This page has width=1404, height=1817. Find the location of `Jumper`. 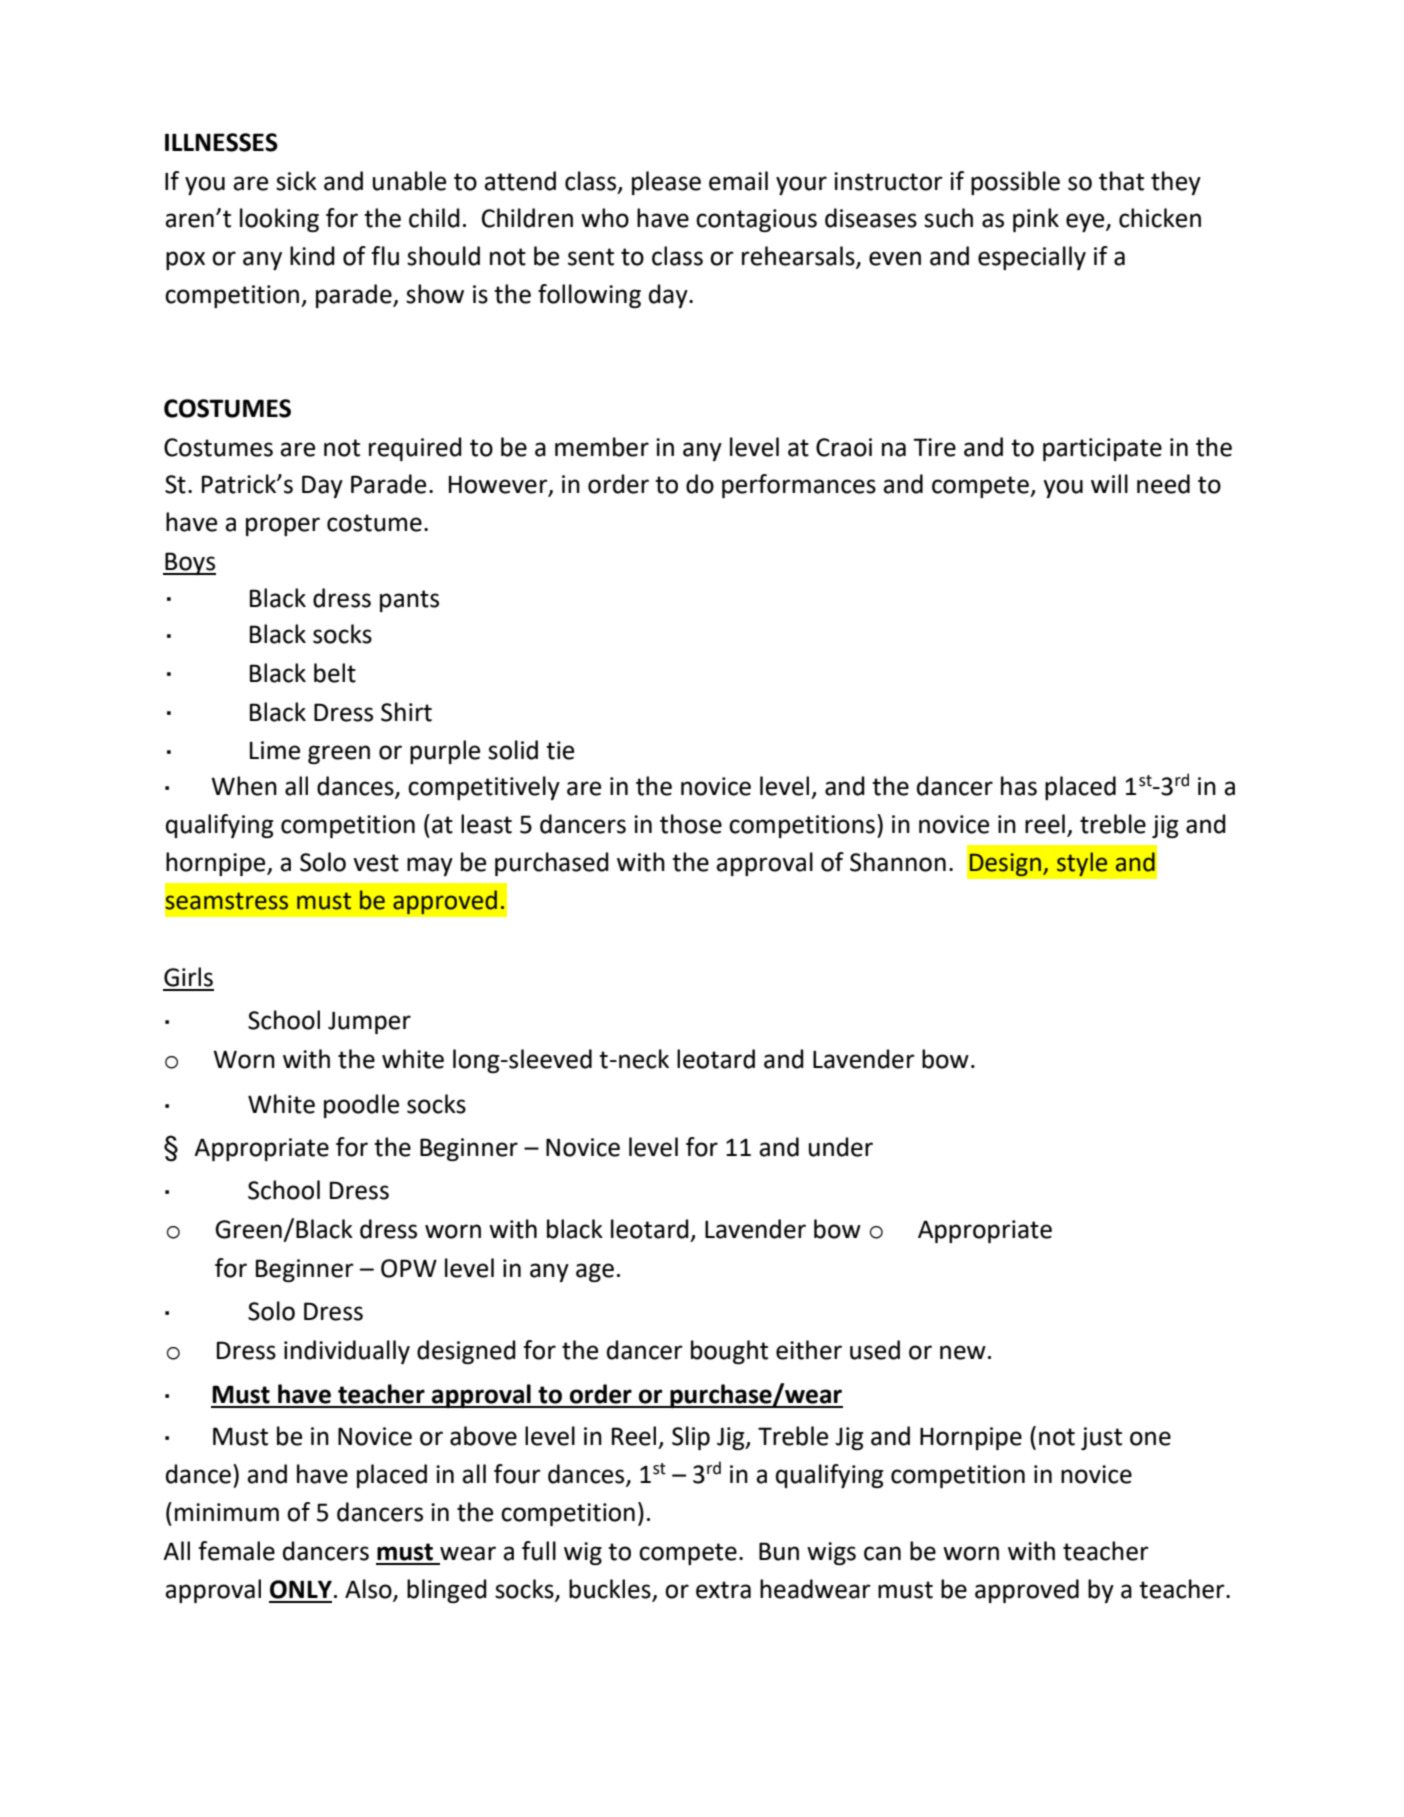

Jumper is located at coordinates (369, 1022).
